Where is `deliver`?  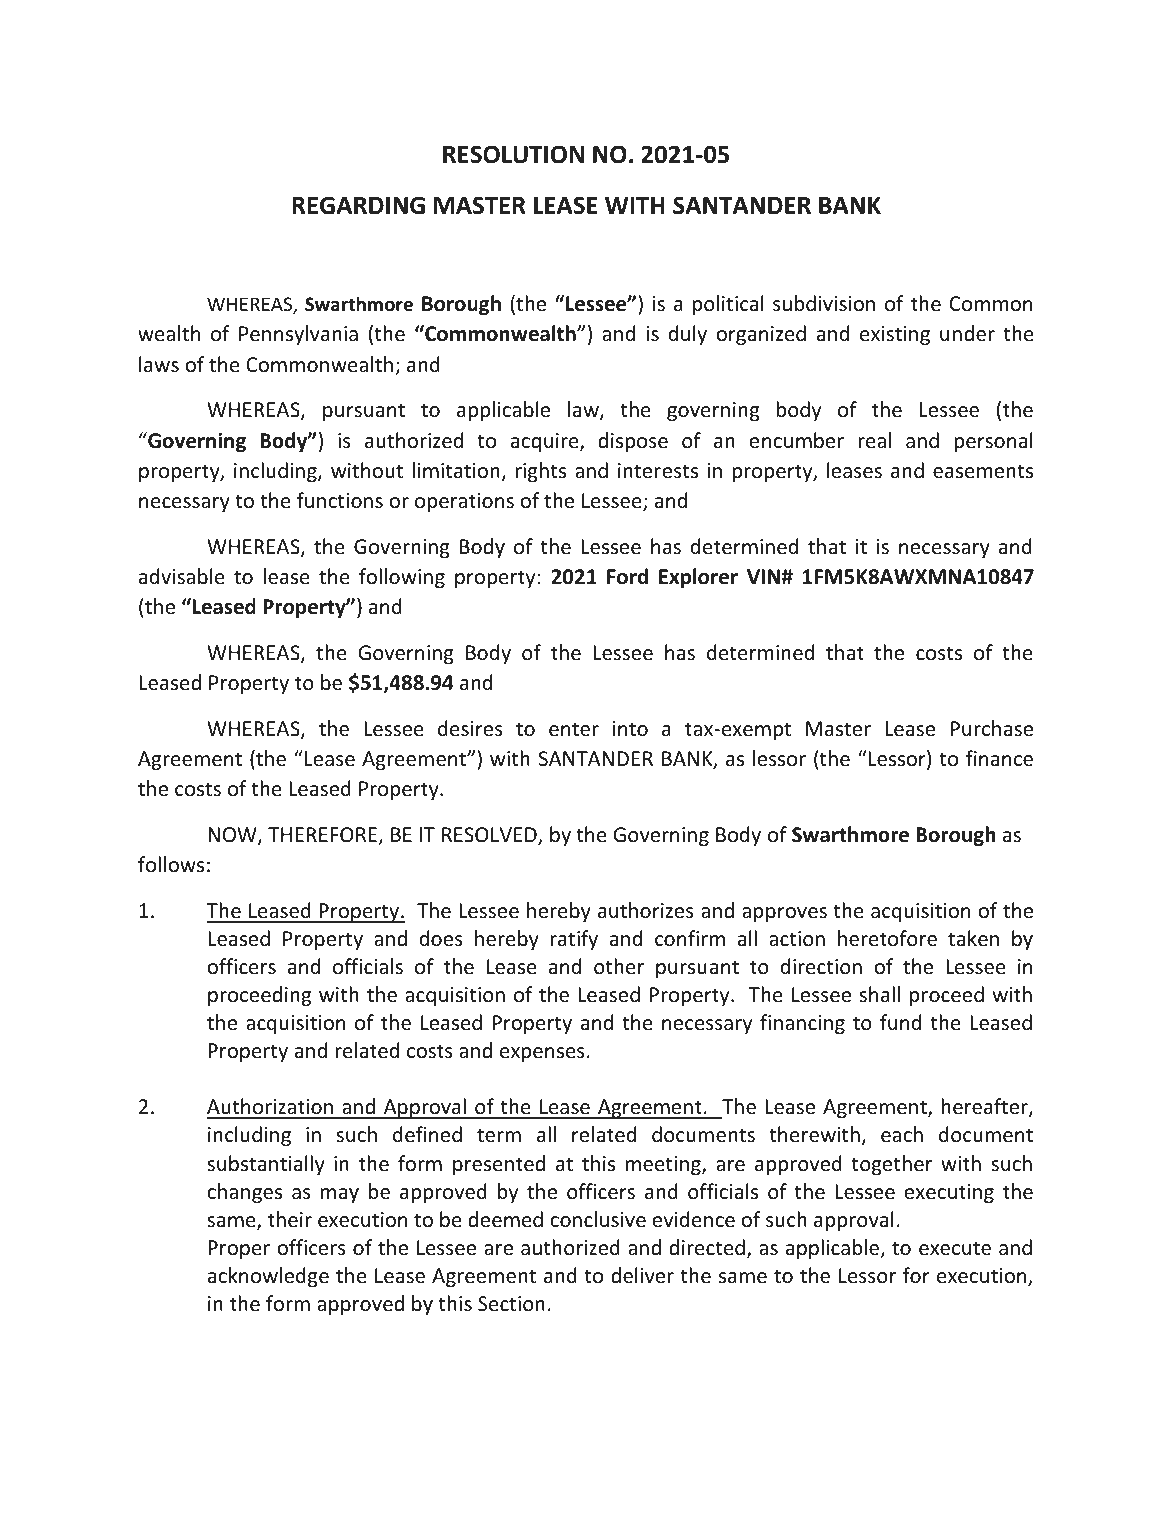
deliver is located at coordinates (642, 1275).
